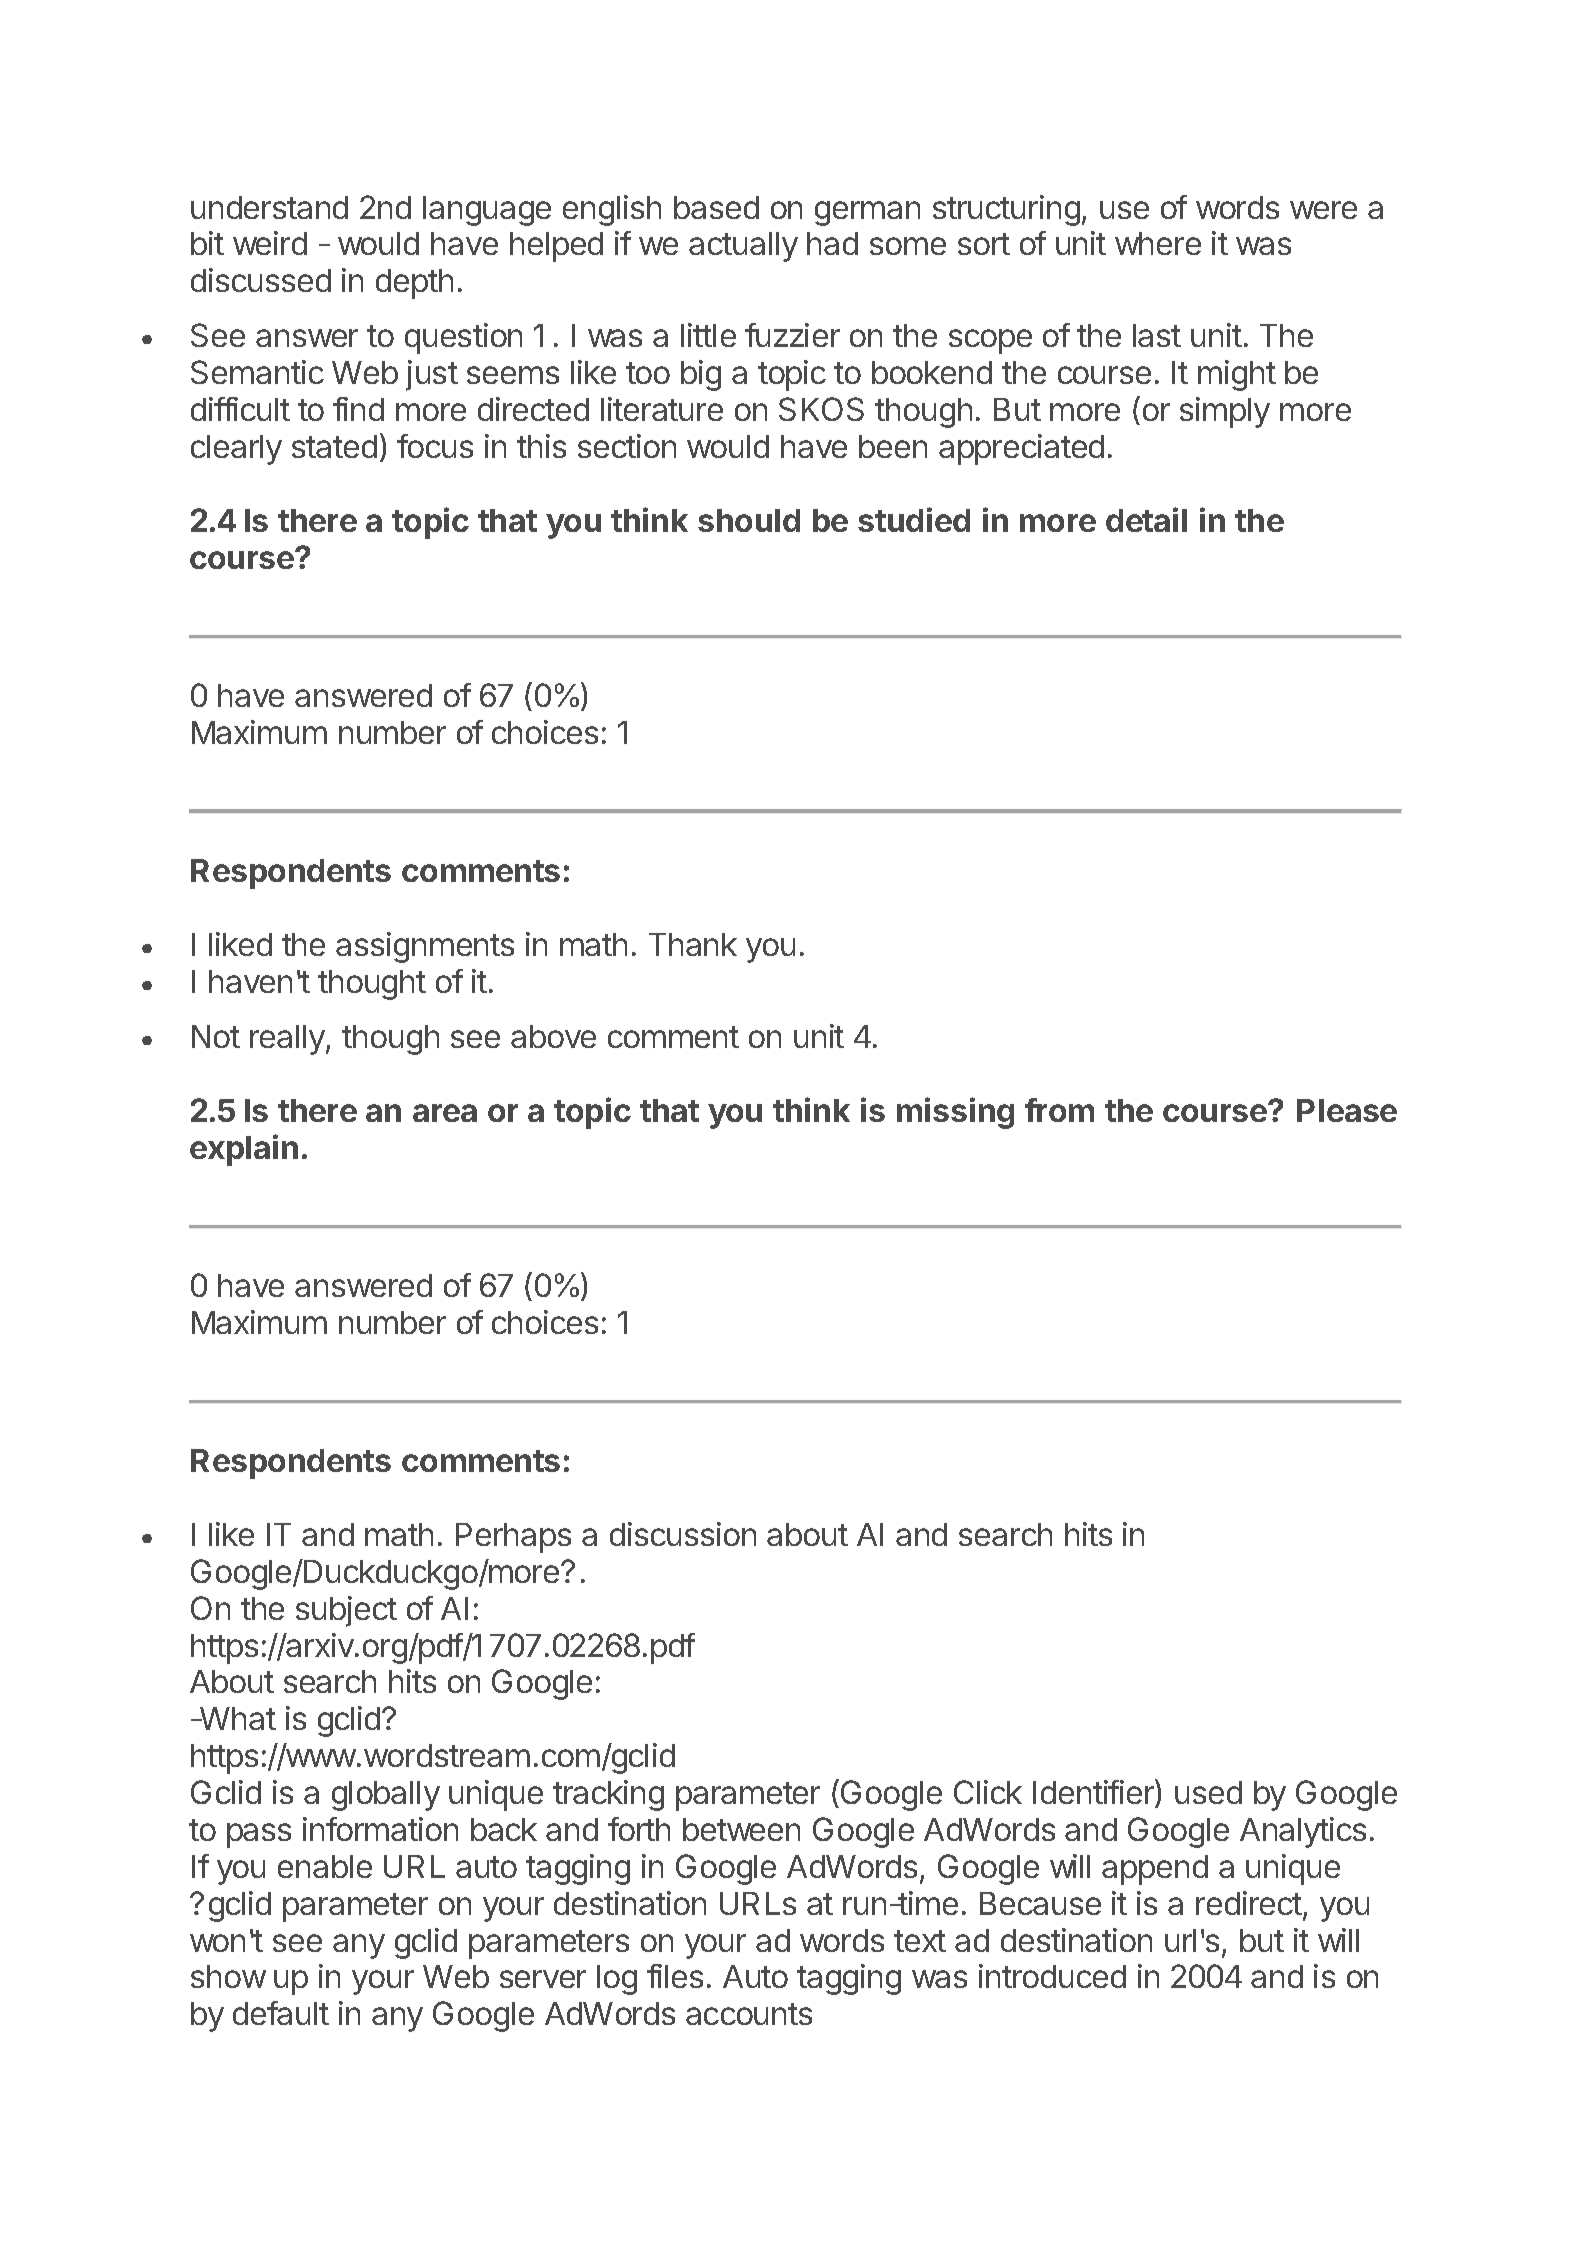 The width and height of the document is (1591, 2250). I want to click on depth, so click(414, 284).
